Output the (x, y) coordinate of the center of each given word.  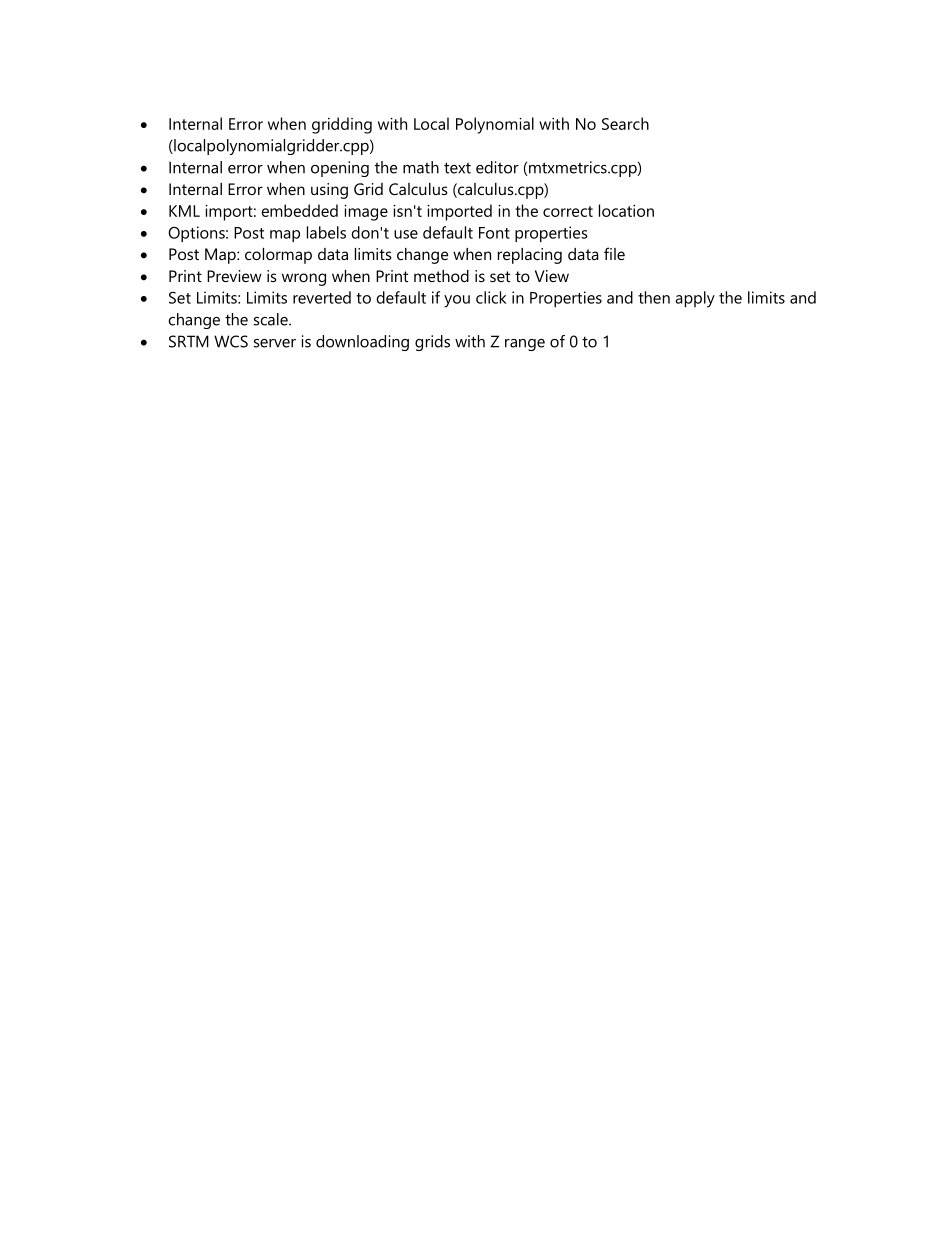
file (614, 253)
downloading (362, 343)
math (421, 167)
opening (340, 169)
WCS (231, 341)
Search (625, 123)
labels (326, 232)
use (406, 234)
